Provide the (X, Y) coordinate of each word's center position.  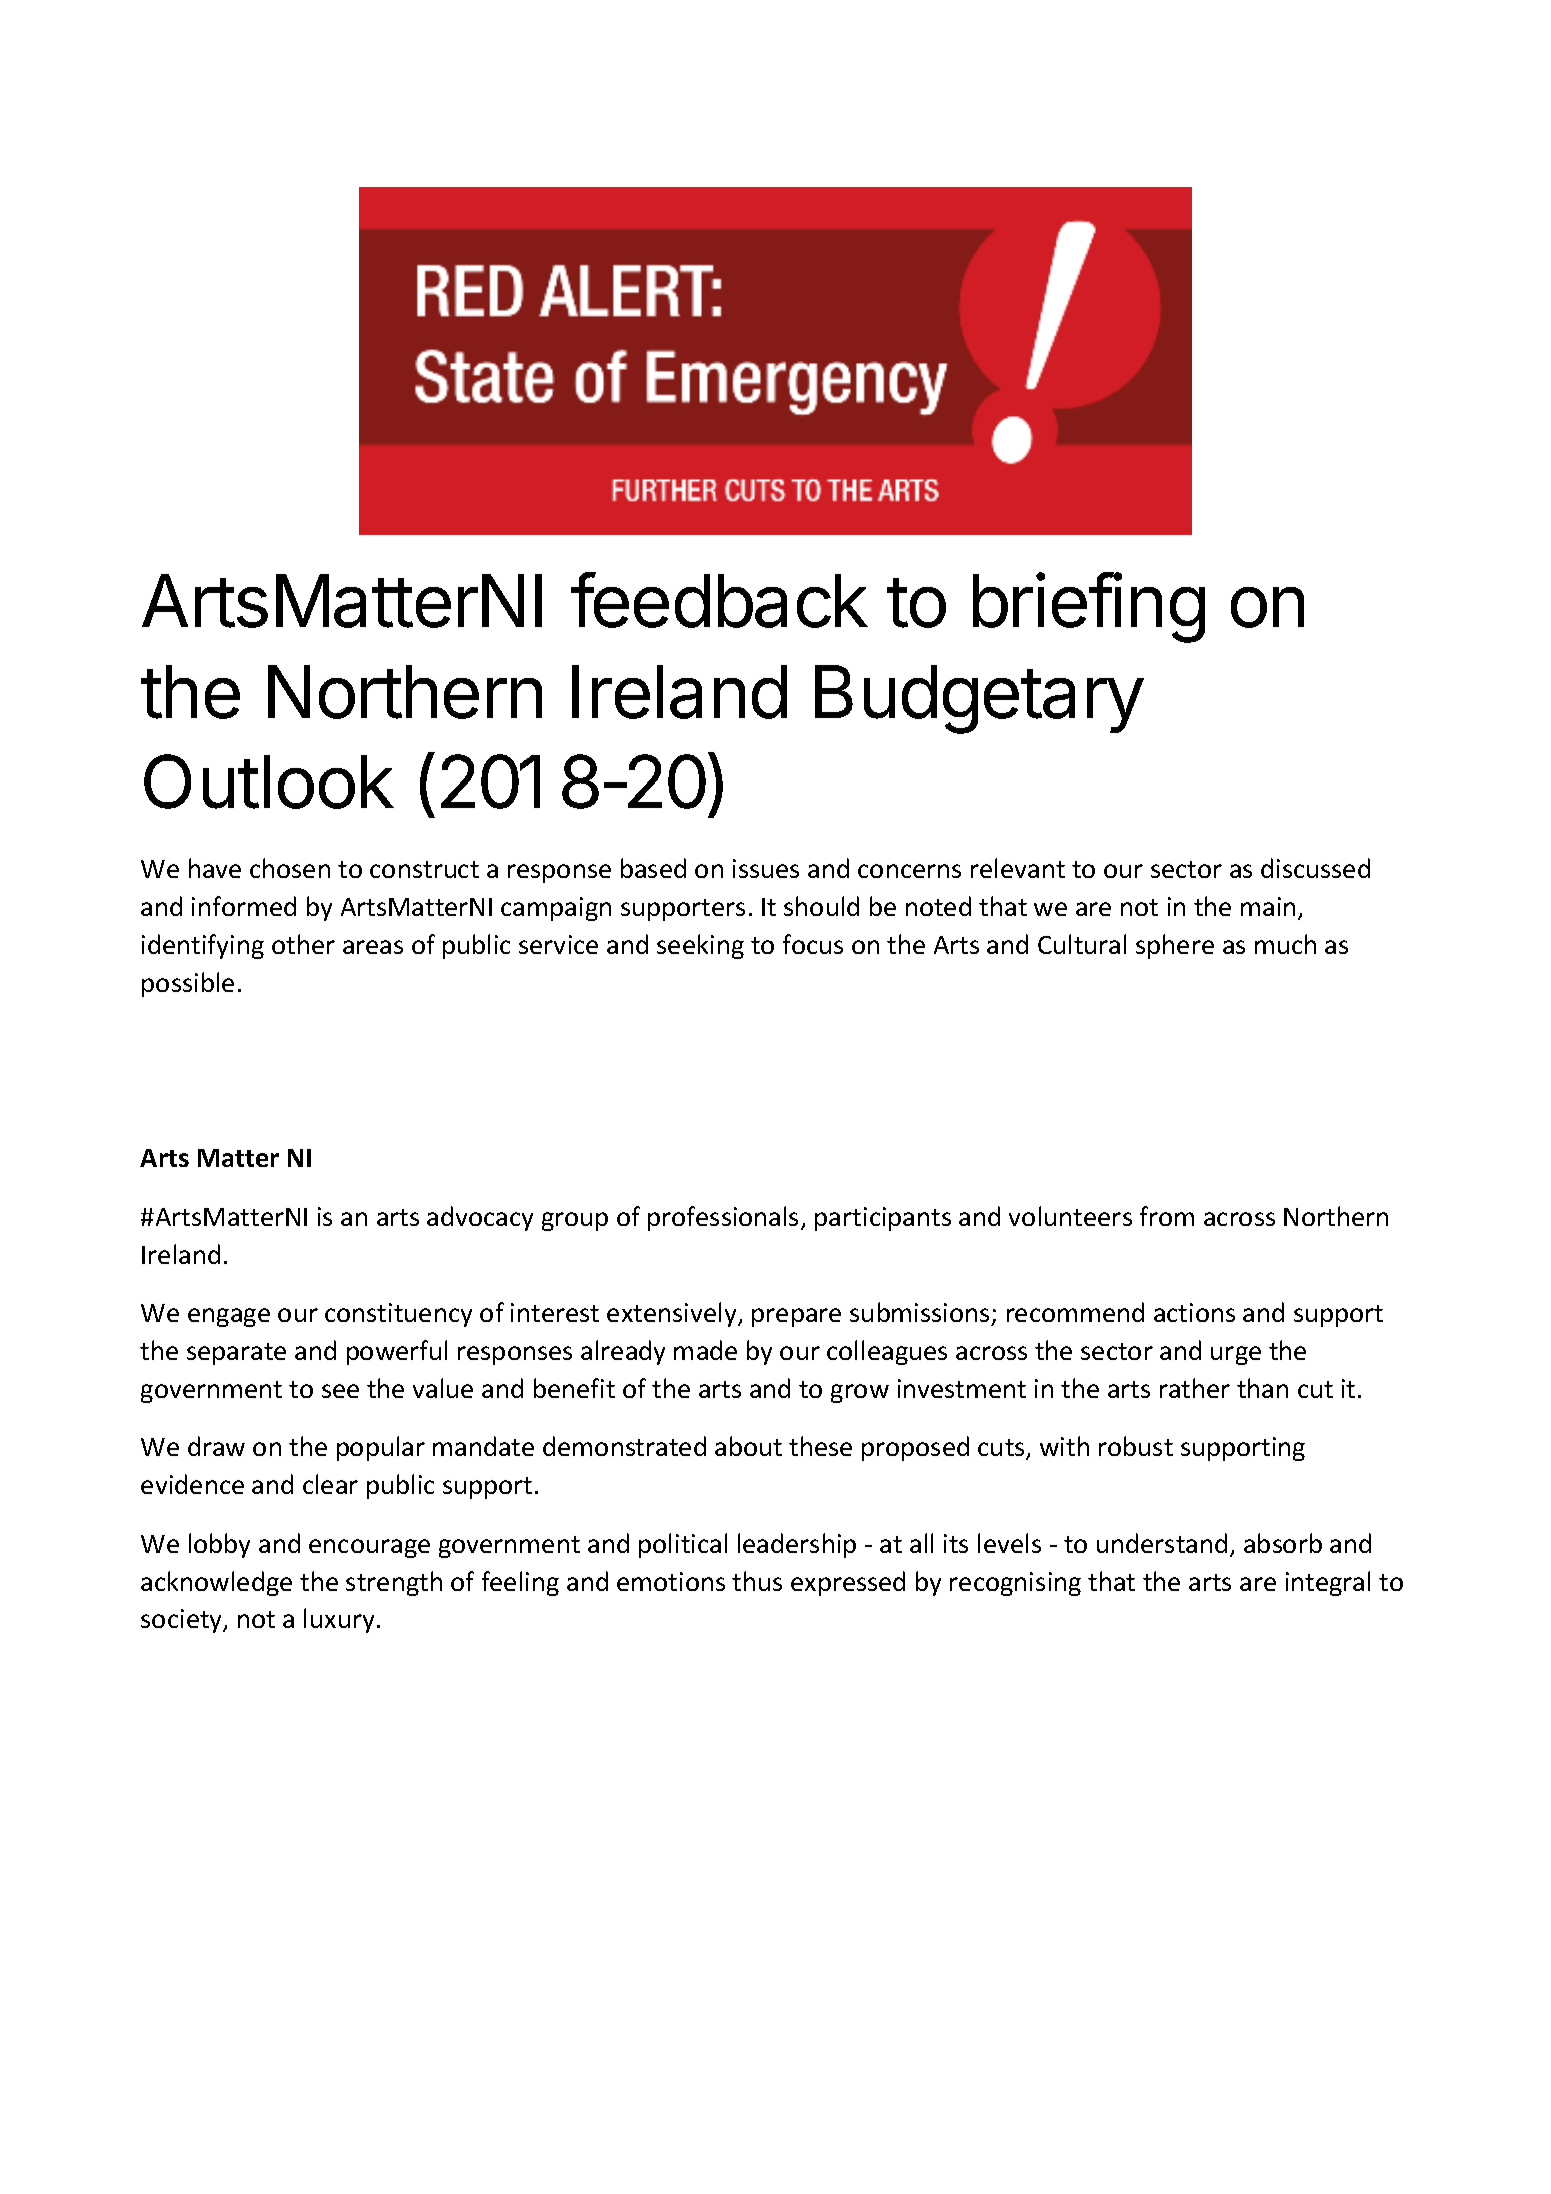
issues (766, 868)
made (705, 1350)
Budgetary (979, 699)
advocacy (480, 1218)
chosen (290, 868)
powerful (397, 1352)
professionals (725, 1218)
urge (1236, 1355)
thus (757, 1581)
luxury (339, 1620)
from (1167, 1216)
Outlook (269, 781)
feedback (719, 600)
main (1268, 906)
